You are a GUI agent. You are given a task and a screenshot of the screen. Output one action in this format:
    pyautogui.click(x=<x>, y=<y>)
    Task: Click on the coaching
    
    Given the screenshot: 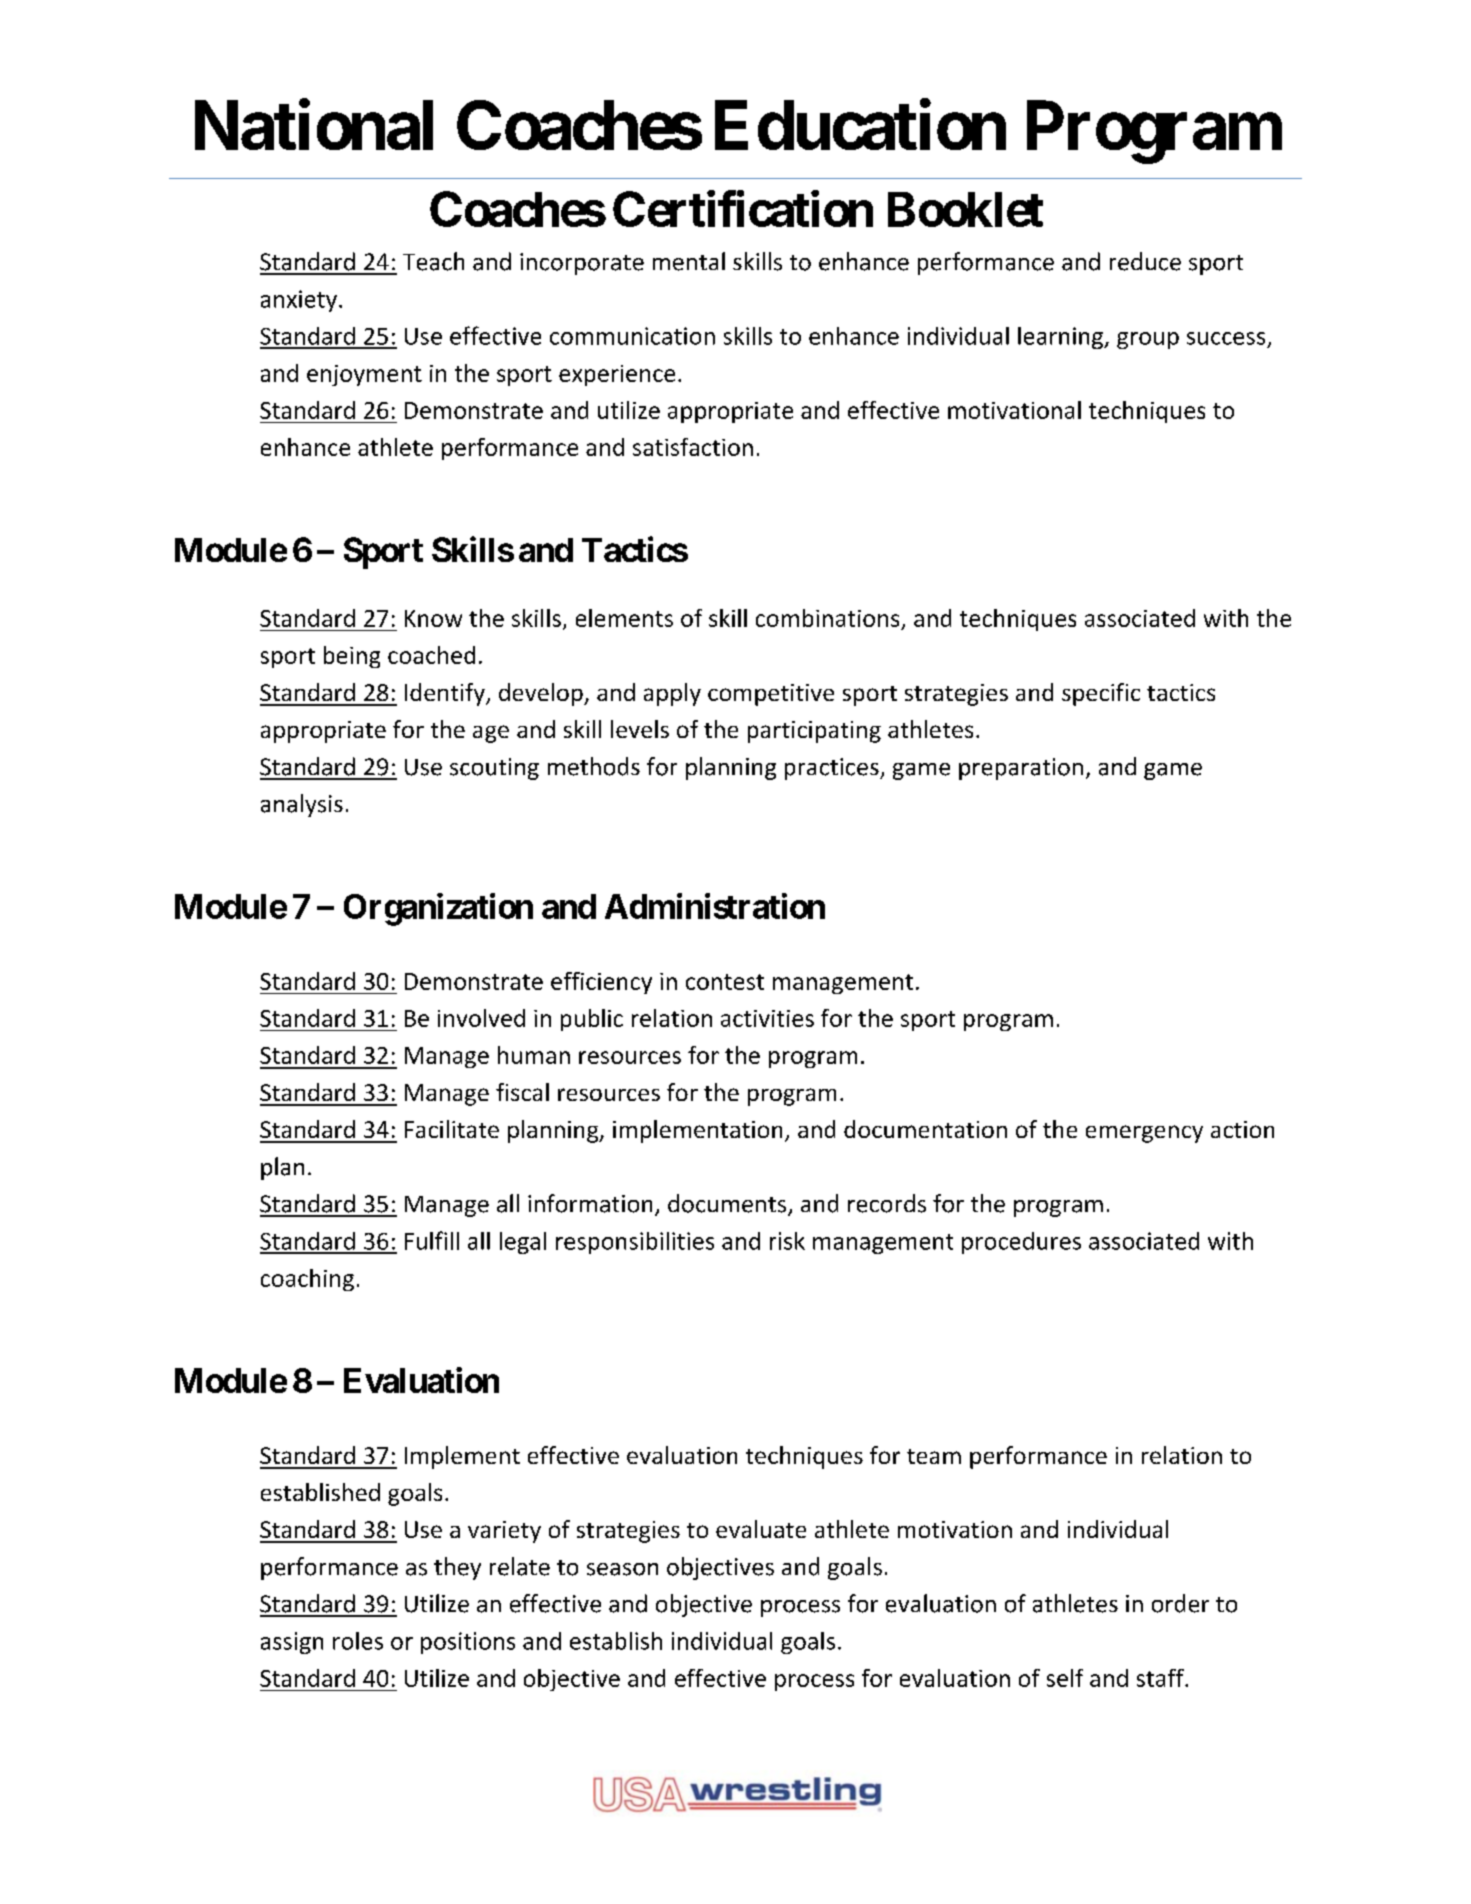 What is the action you would take?
    pyautogui.click(x=307, y=1280)
